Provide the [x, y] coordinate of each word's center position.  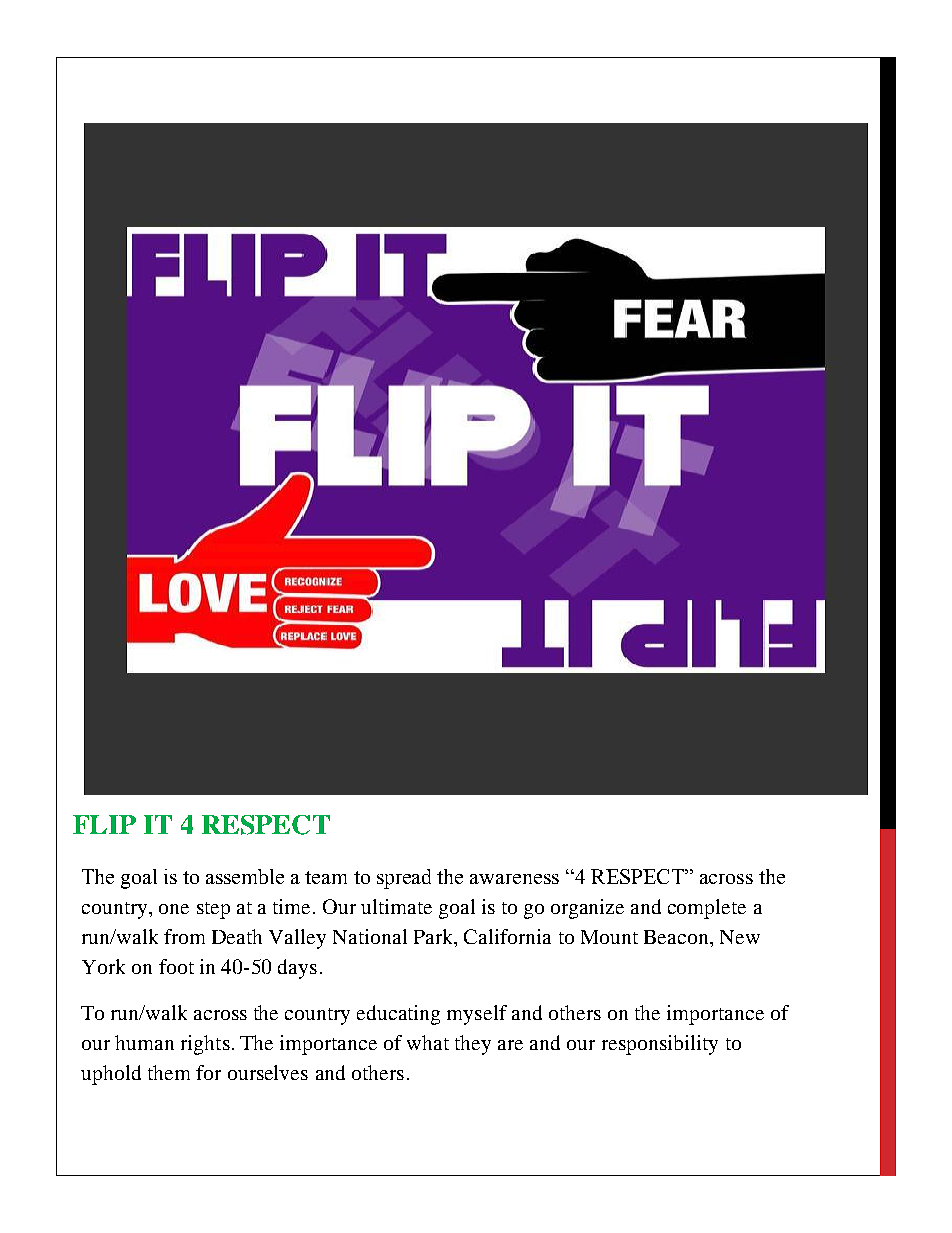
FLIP [104, 824]
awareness [514, 879]
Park [435, 938]
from [184, 936]
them [169, 1072]
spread [404, 879]
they [473, 1045]
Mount [609, 937]
